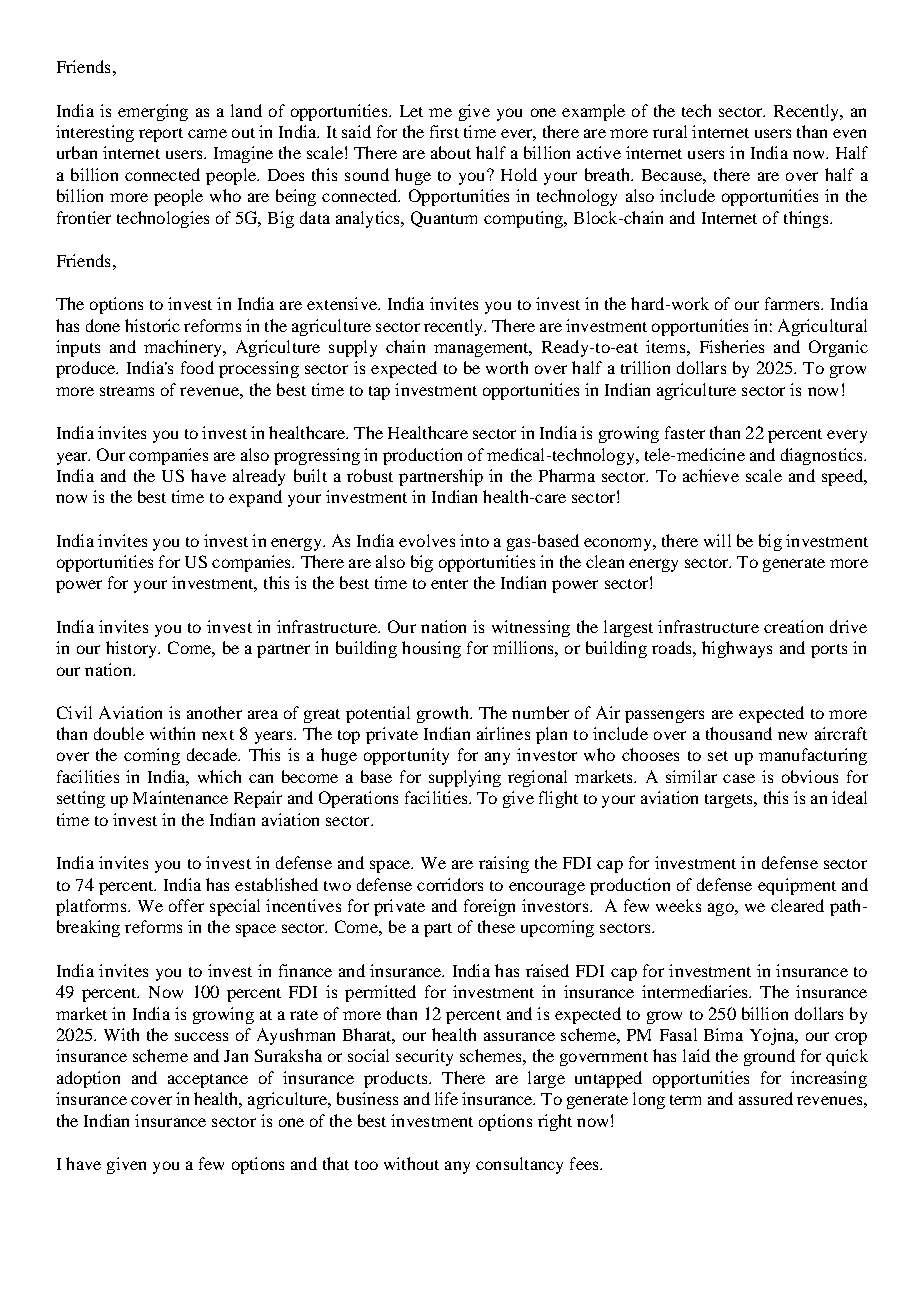  What do you see at coordinates (186, 905) in the page?
I see `offer` at bounding box center [186, 905].
